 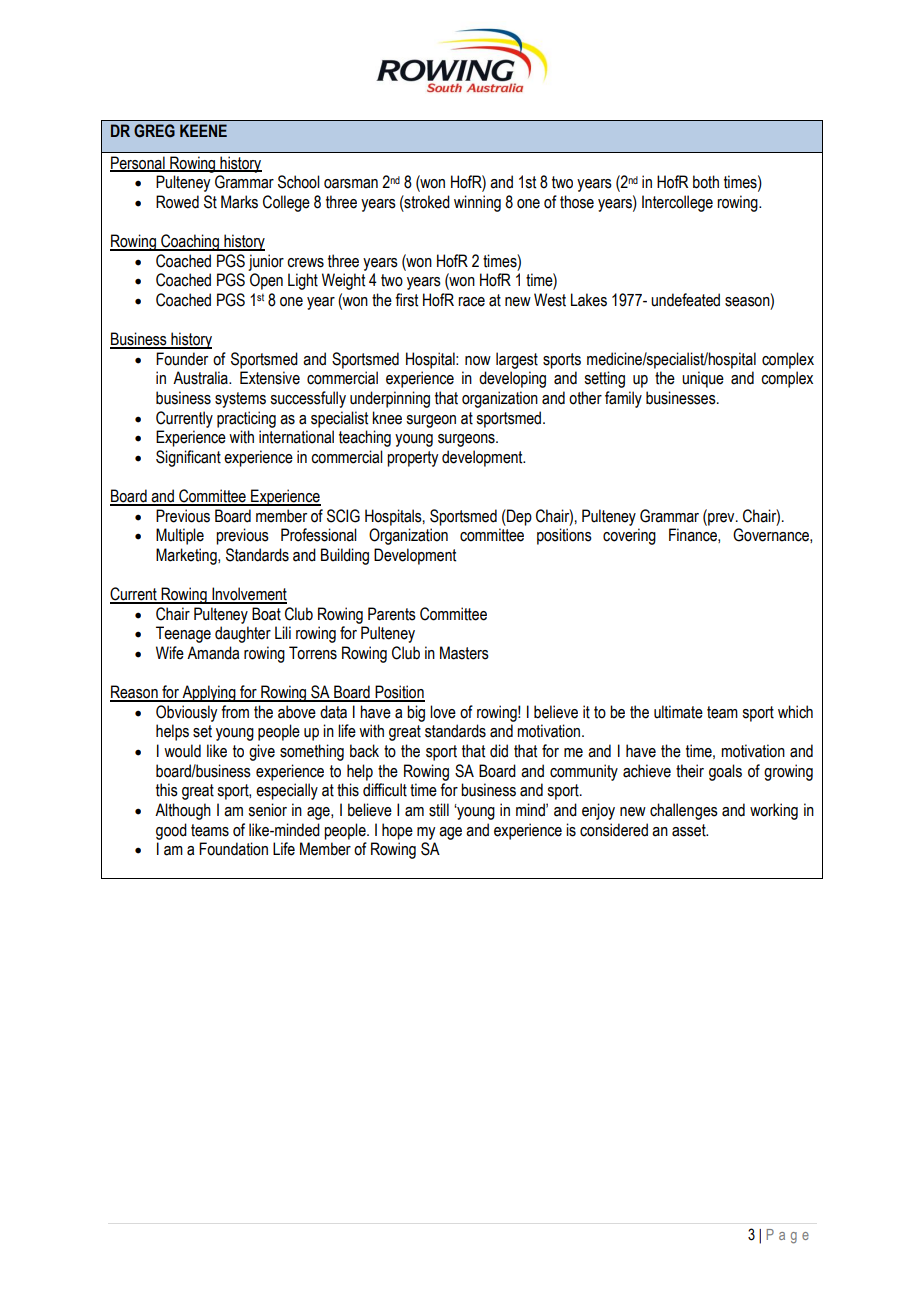 I want to click on Dep, so click(x=518, y=517).
